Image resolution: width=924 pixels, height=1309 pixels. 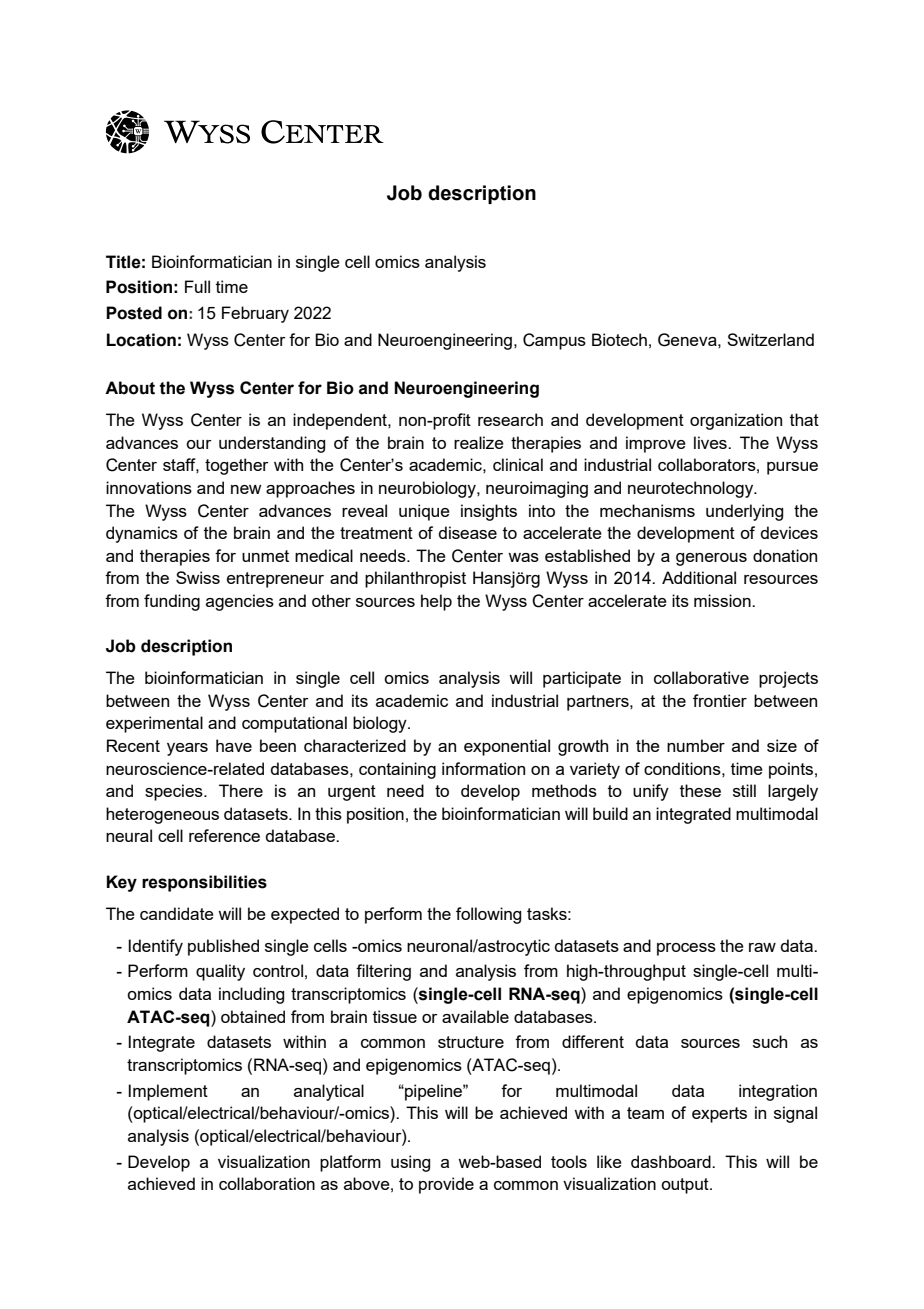 What do you see at coordinates (475, 1016) in the screenshot?
I see `available` at bounding box center [475, 1016].
